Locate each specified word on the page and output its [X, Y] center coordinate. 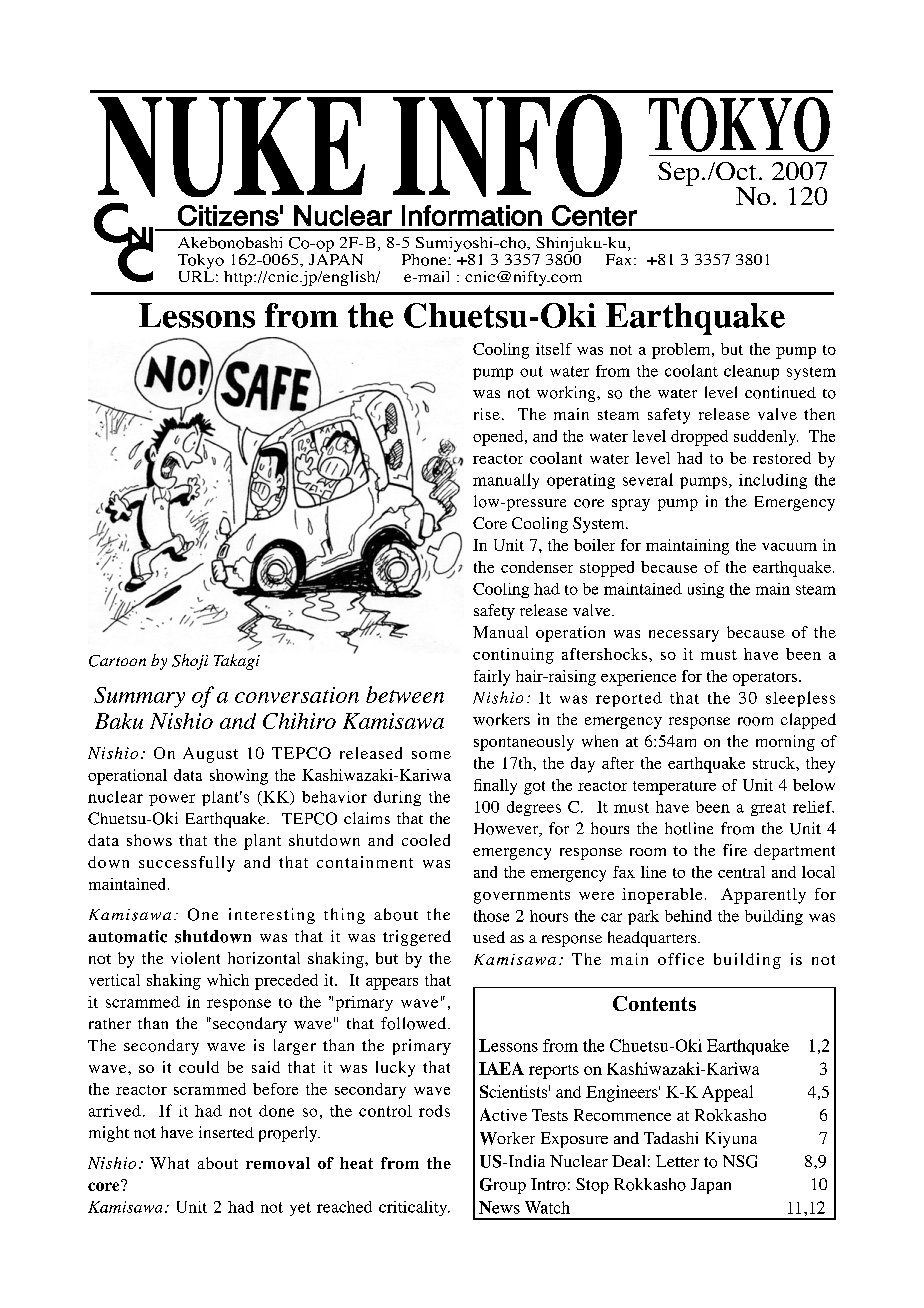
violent [195, 958]
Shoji [190, 662]
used [489, 937]
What [169, 1163]
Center [594, 215]
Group [503, 1186]
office [681, 959]
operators [765, 679]
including [773, 481]
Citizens [228, 215]
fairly [492, 678]
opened [499, 438]
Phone [425, 260]
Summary [139, 697]
